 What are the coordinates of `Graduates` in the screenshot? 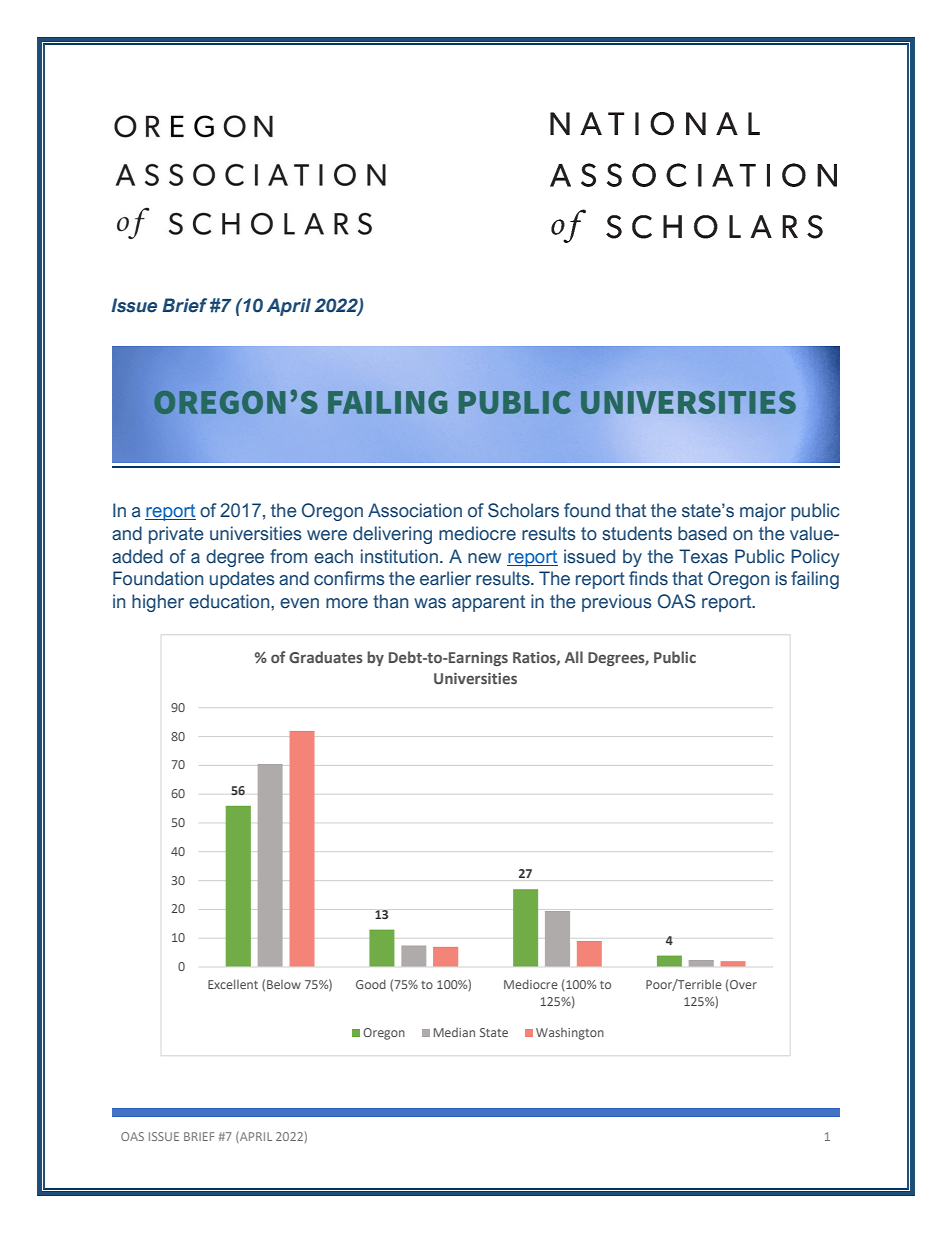 It's located at (326, 657).
